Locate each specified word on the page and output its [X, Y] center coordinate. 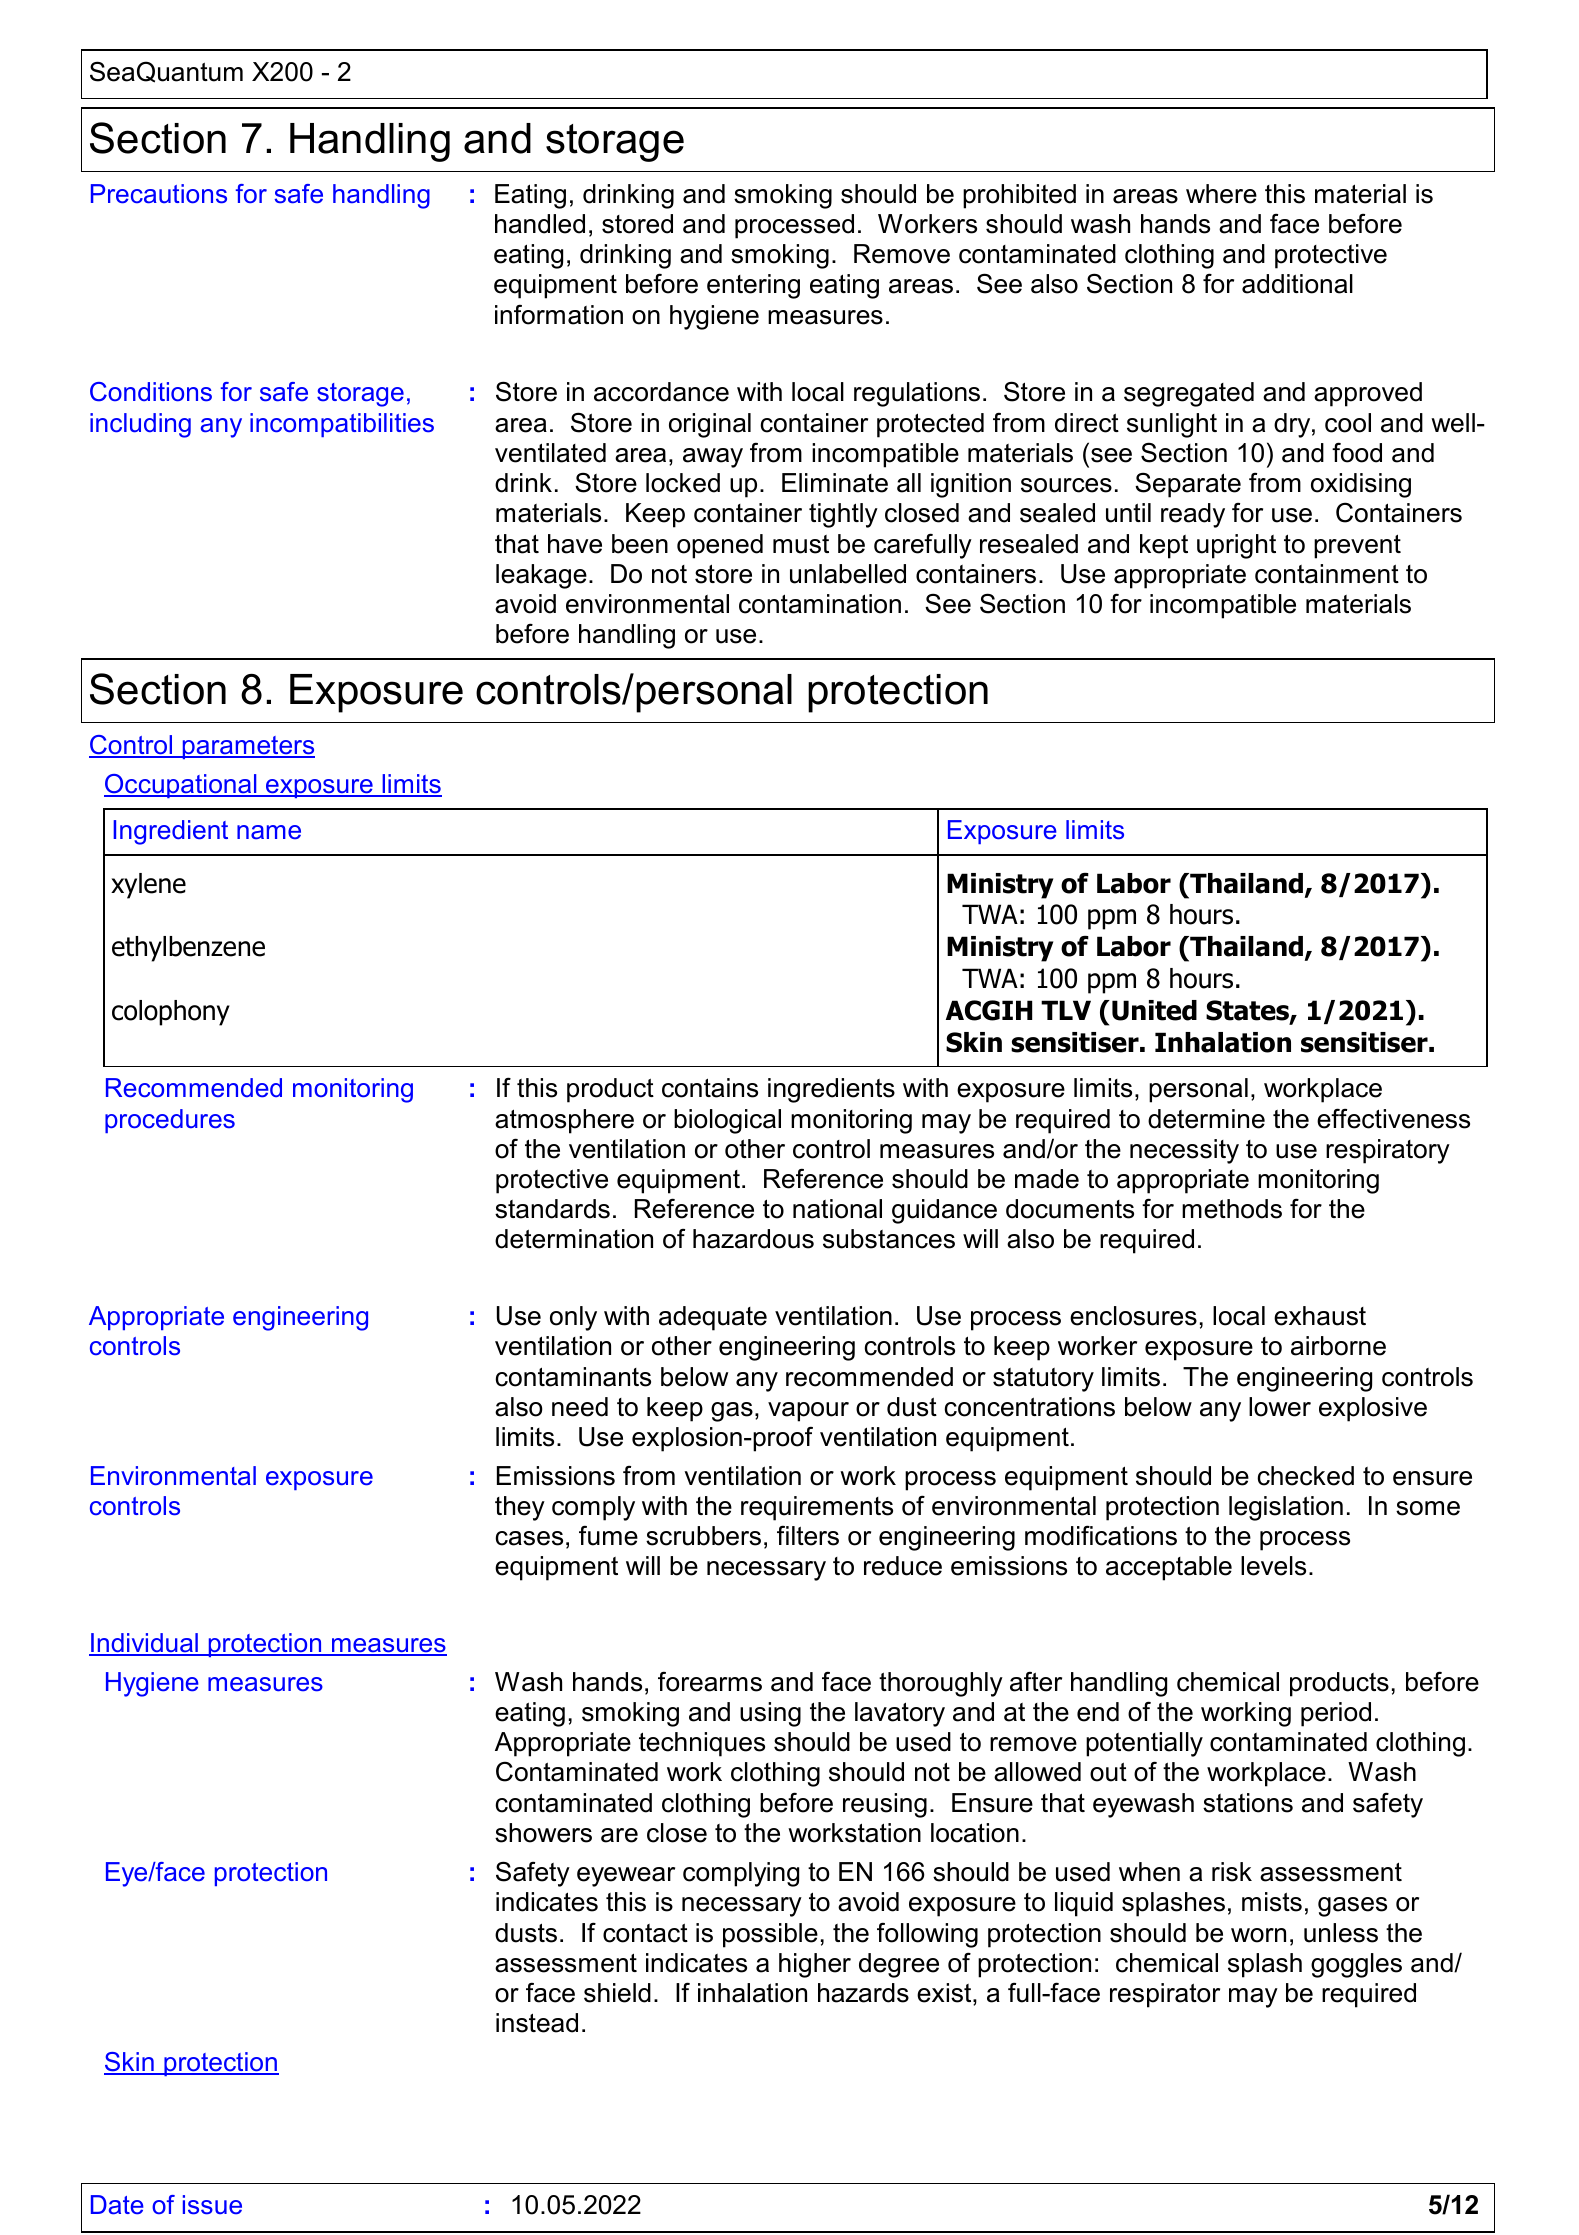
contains [710, 1088]
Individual [144, 1644]
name [269, 832]
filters [808, 1535]
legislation [1286, 1508]
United [1154, 1010]
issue [212, 2205]
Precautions [159, 194]
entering [753, 286]
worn [1258, 1935]
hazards [863, 1993]
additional [1297, 284]
